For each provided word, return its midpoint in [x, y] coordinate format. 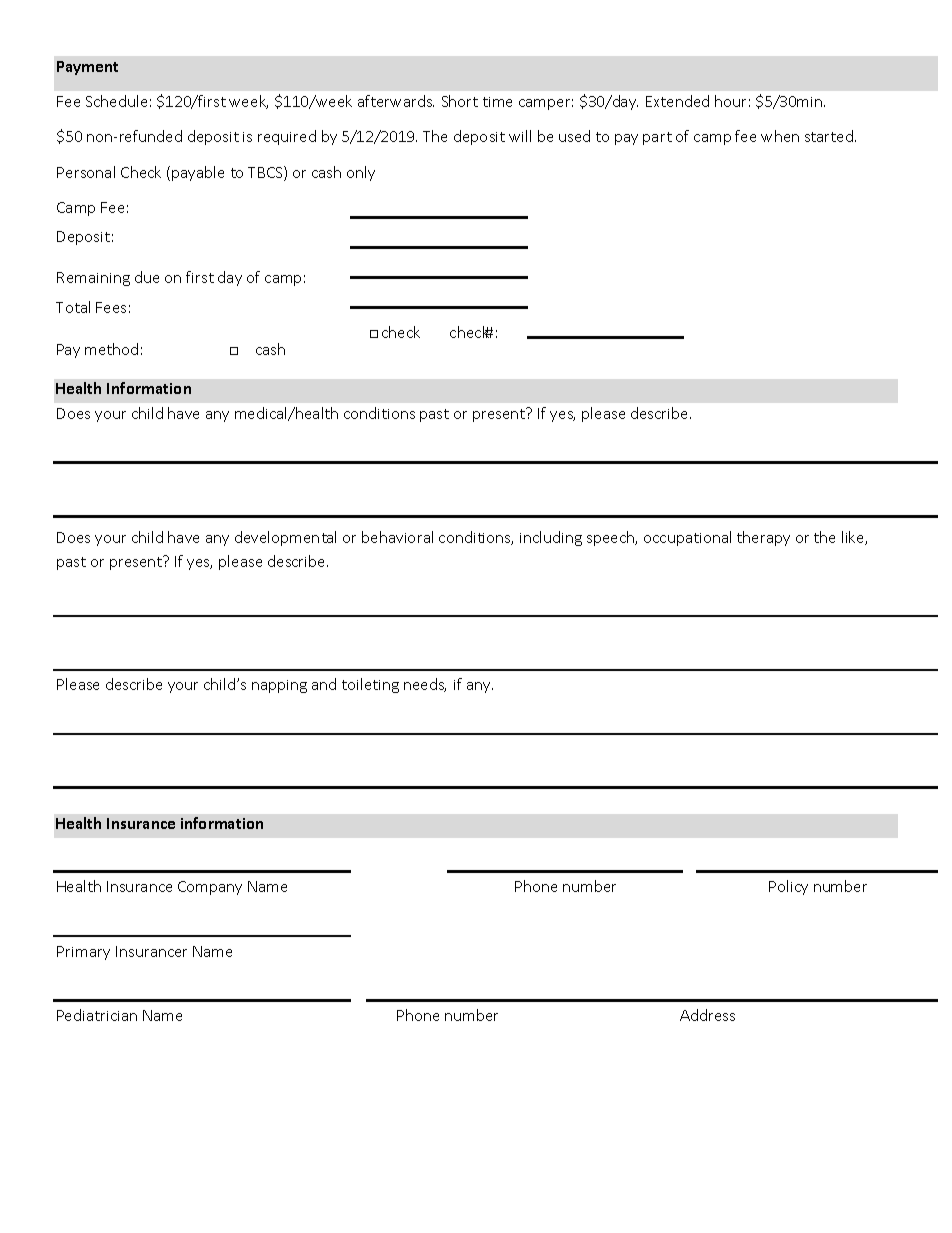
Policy [788, 887]
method [111, 349]
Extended [677, 101]
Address [707, 1015]
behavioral [397, 537]
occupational [687, 538]
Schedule [116, 101]
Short [460, 101]
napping [279, 686]
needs [425, 685]
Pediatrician [97, 1015]
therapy [763, 538]
